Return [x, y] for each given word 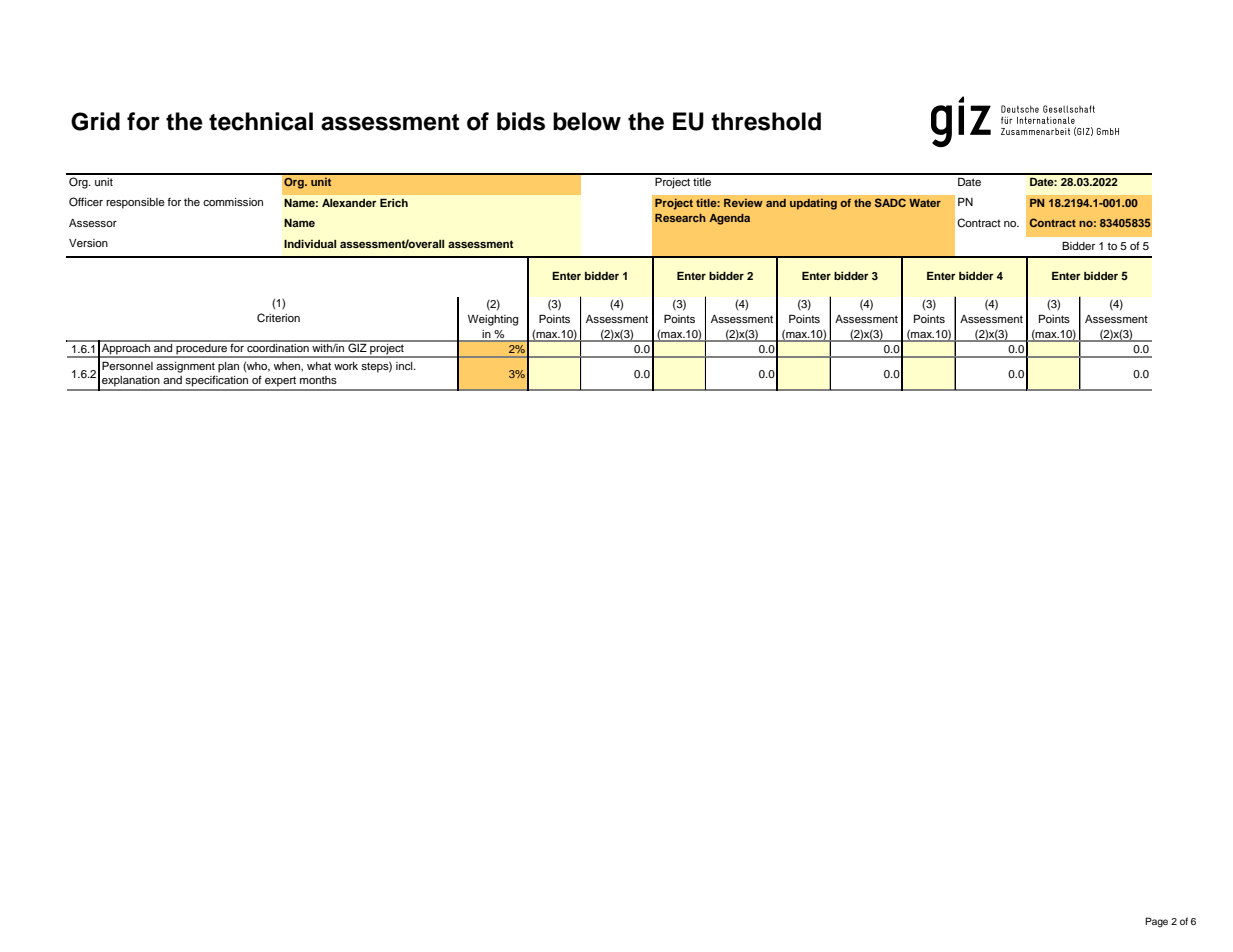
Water [925, 203]
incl [405, 366]
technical [261, 121]
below [587, 121]
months [318, 380]
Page [1156, 922]
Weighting [493, 320]
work [346, 366]
